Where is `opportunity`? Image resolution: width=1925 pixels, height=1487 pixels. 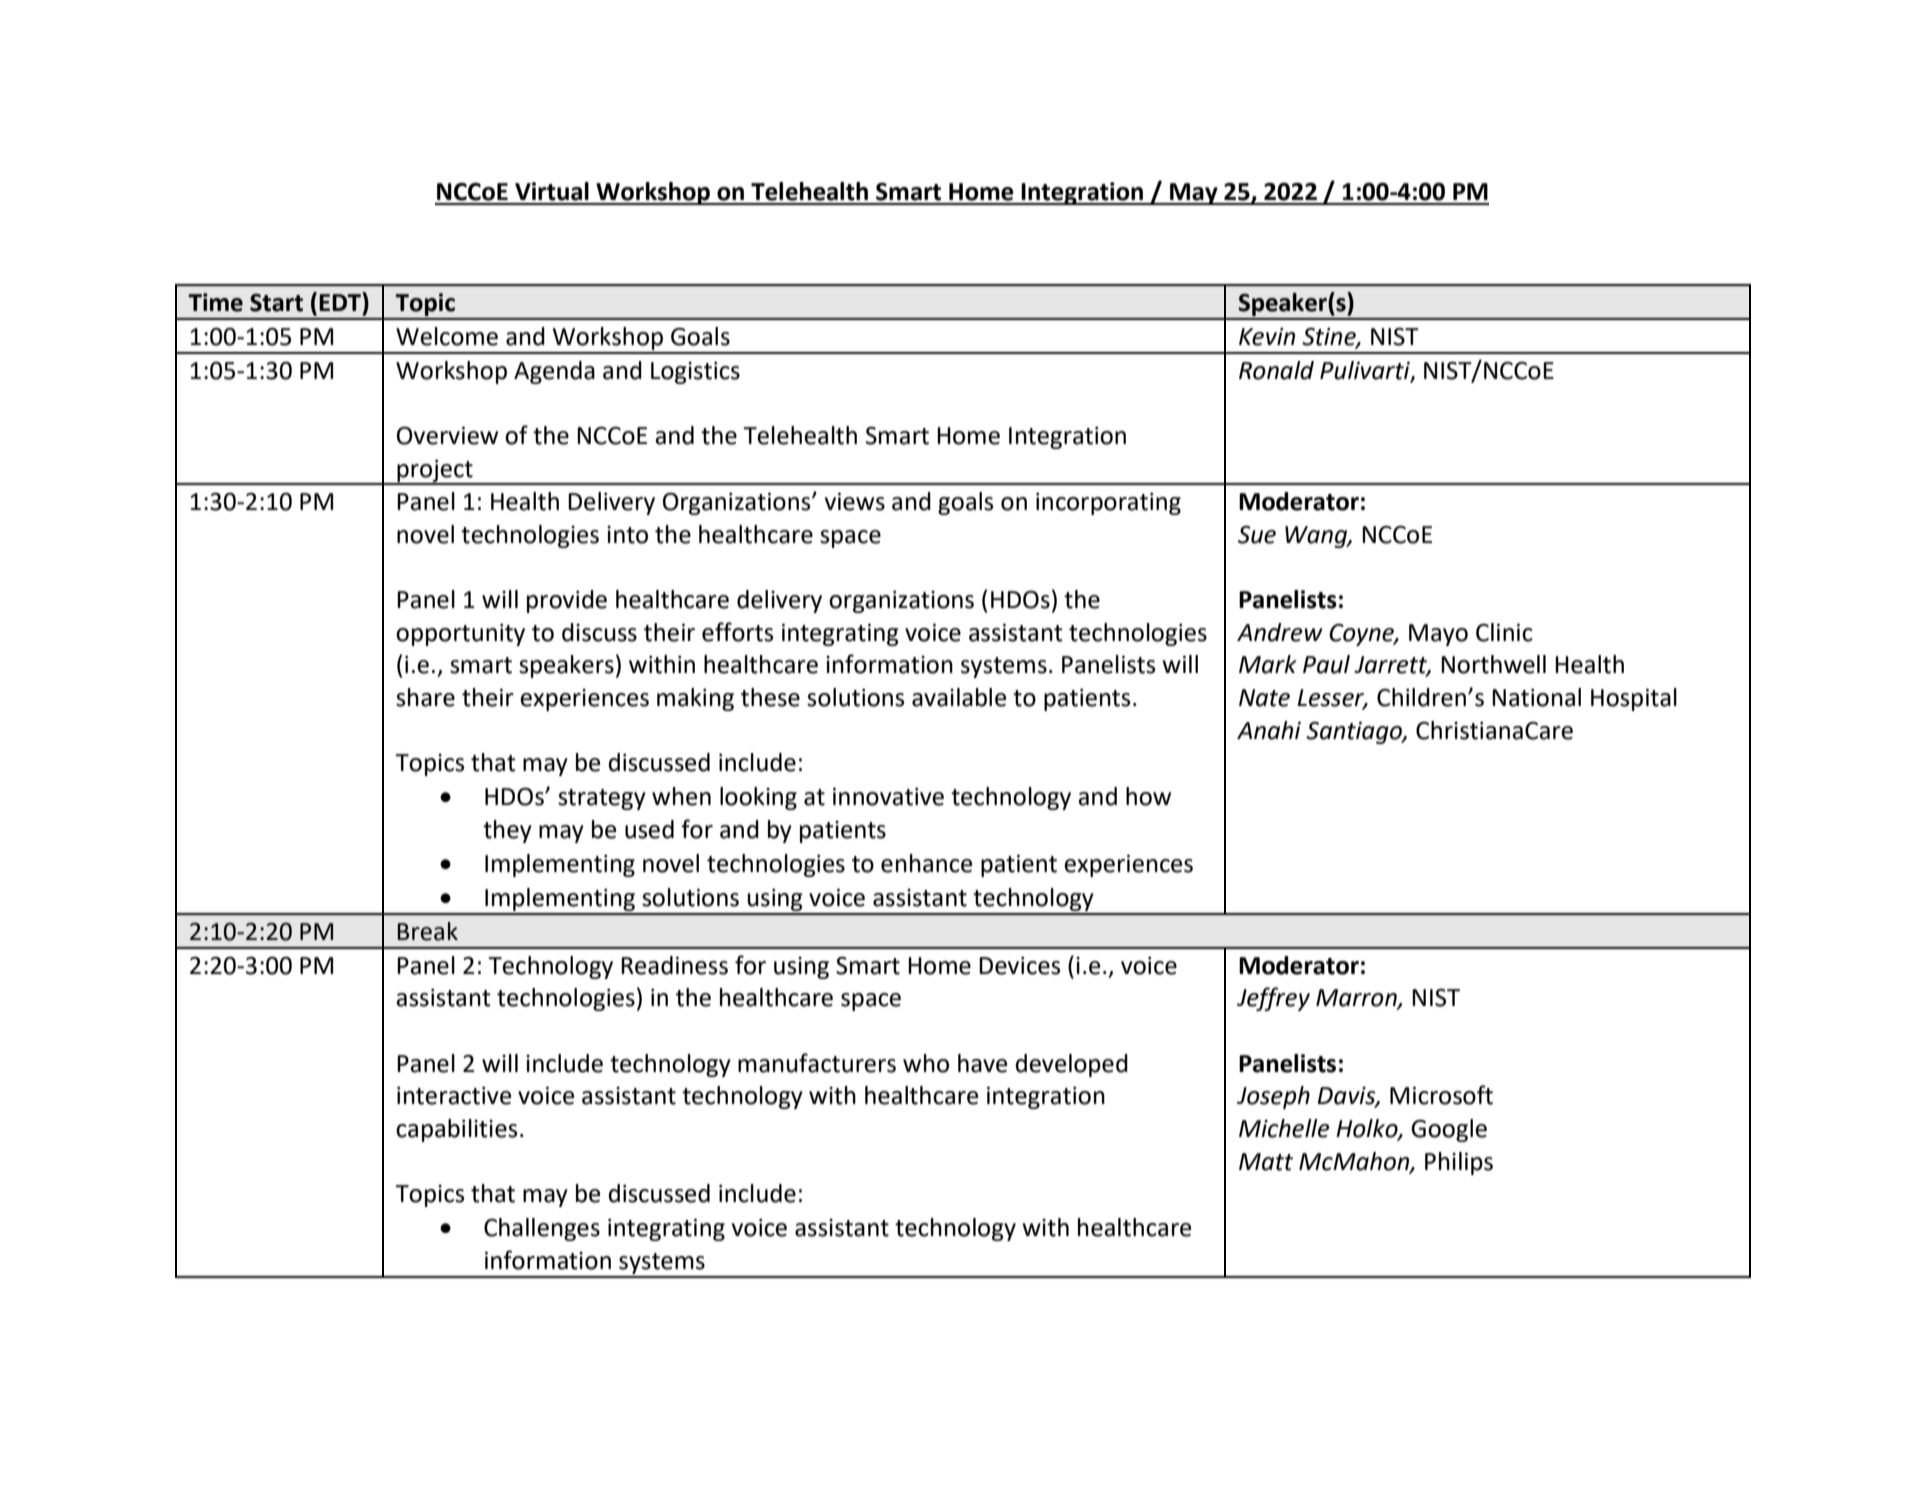 opportunity is located at coordinates (460, 635).
